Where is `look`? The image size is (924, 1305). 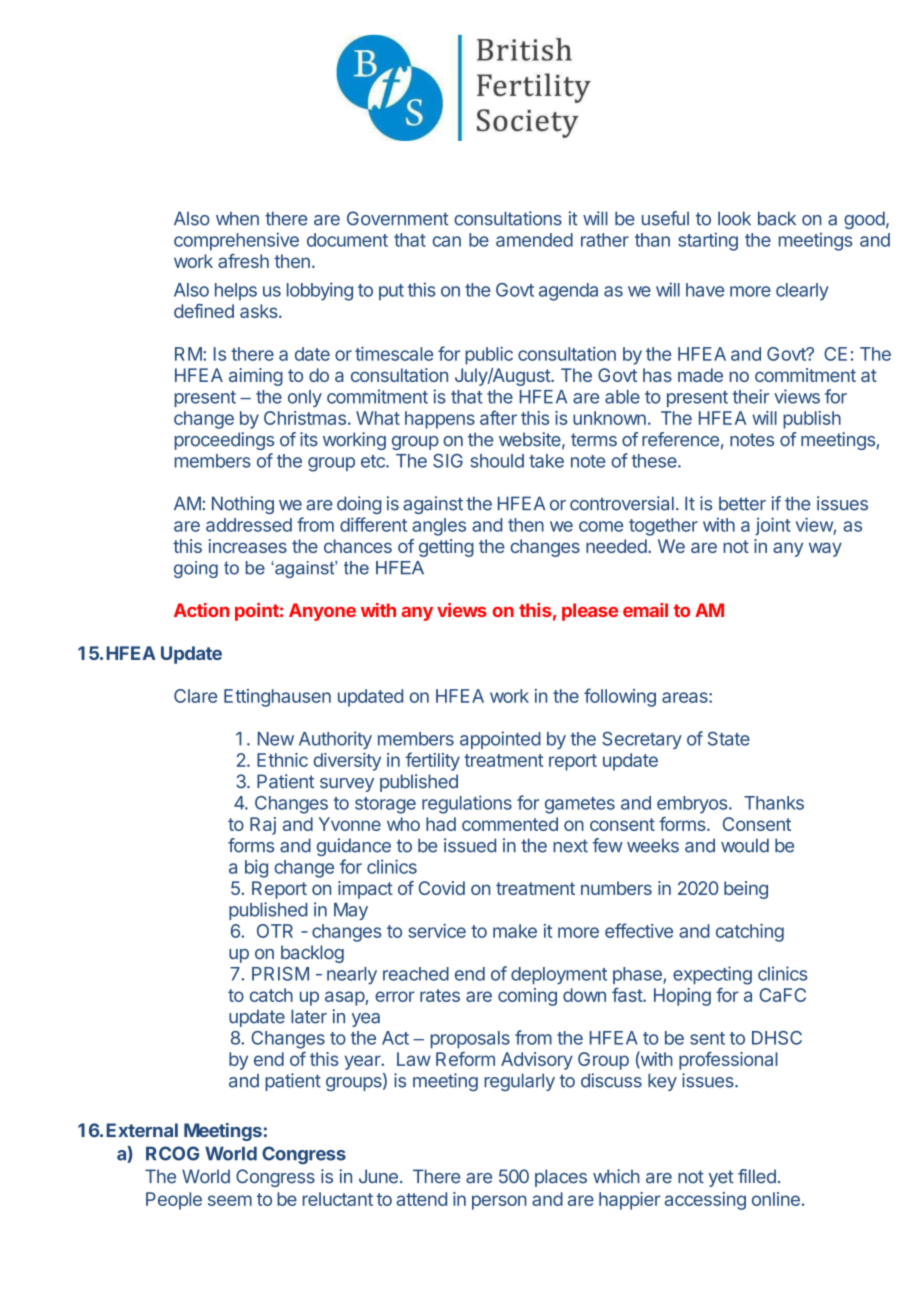 look is located at coordinates (734, 218).
